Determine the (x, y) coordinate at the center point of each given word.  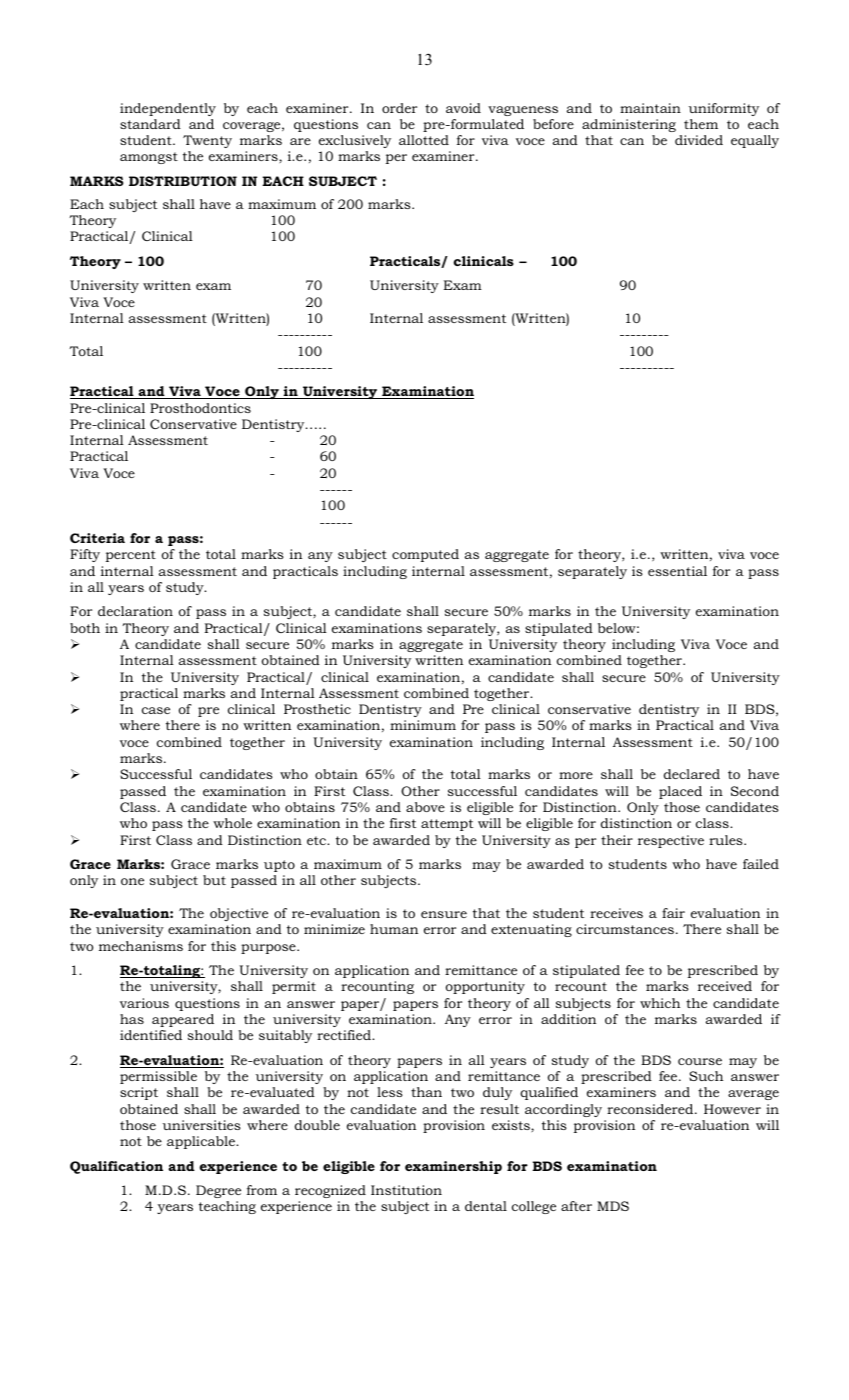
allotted (424, 140)
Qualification (116, 1167)
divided (699, 140)
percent (131, 556)
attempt (447, 825)
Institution (406, 1190)
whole (232, 823)
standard (150, 124)
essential (677, 571)
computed (425, 555)
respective (671, 841)
